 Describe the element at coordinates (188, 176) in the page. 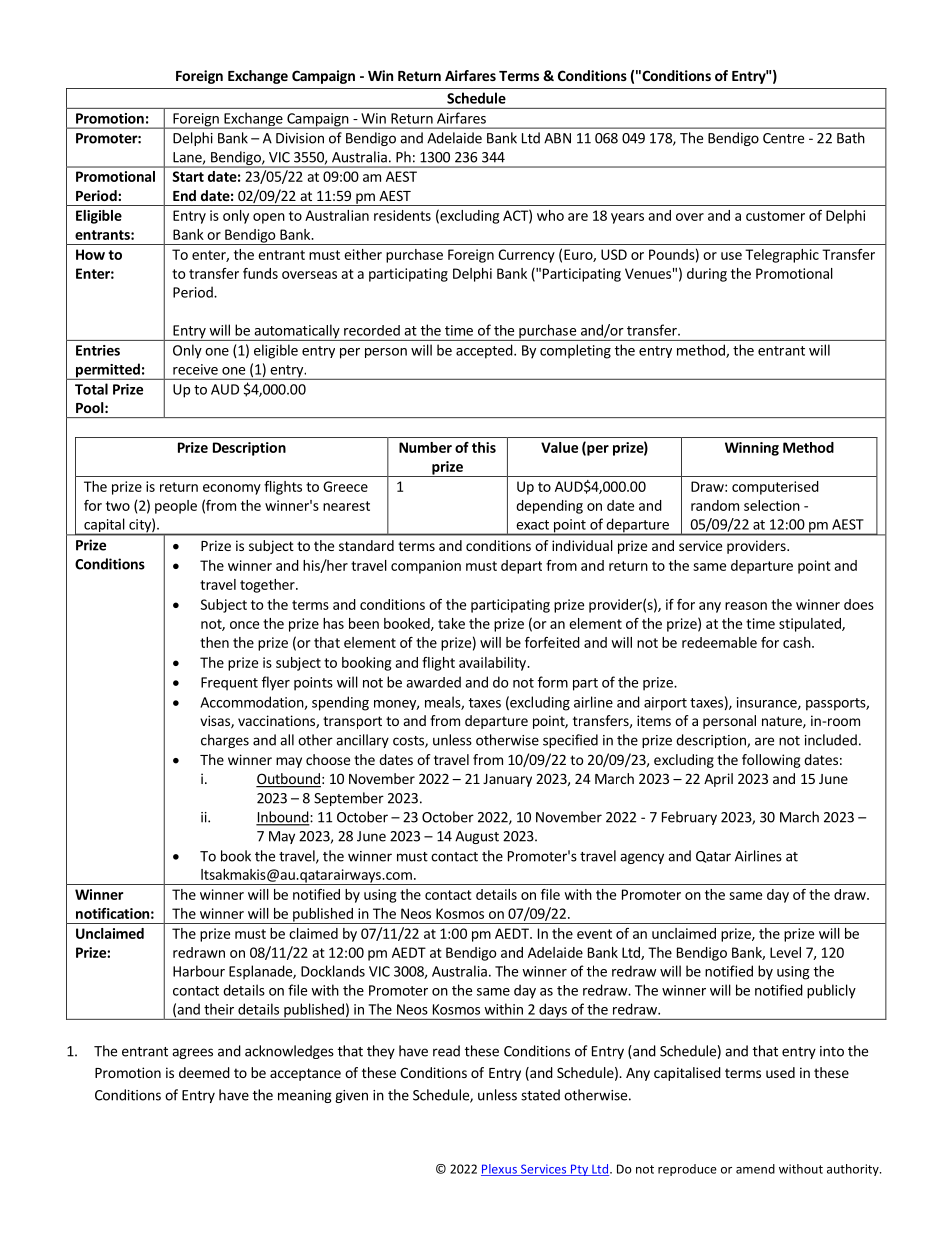

I see `Start` at that location.
